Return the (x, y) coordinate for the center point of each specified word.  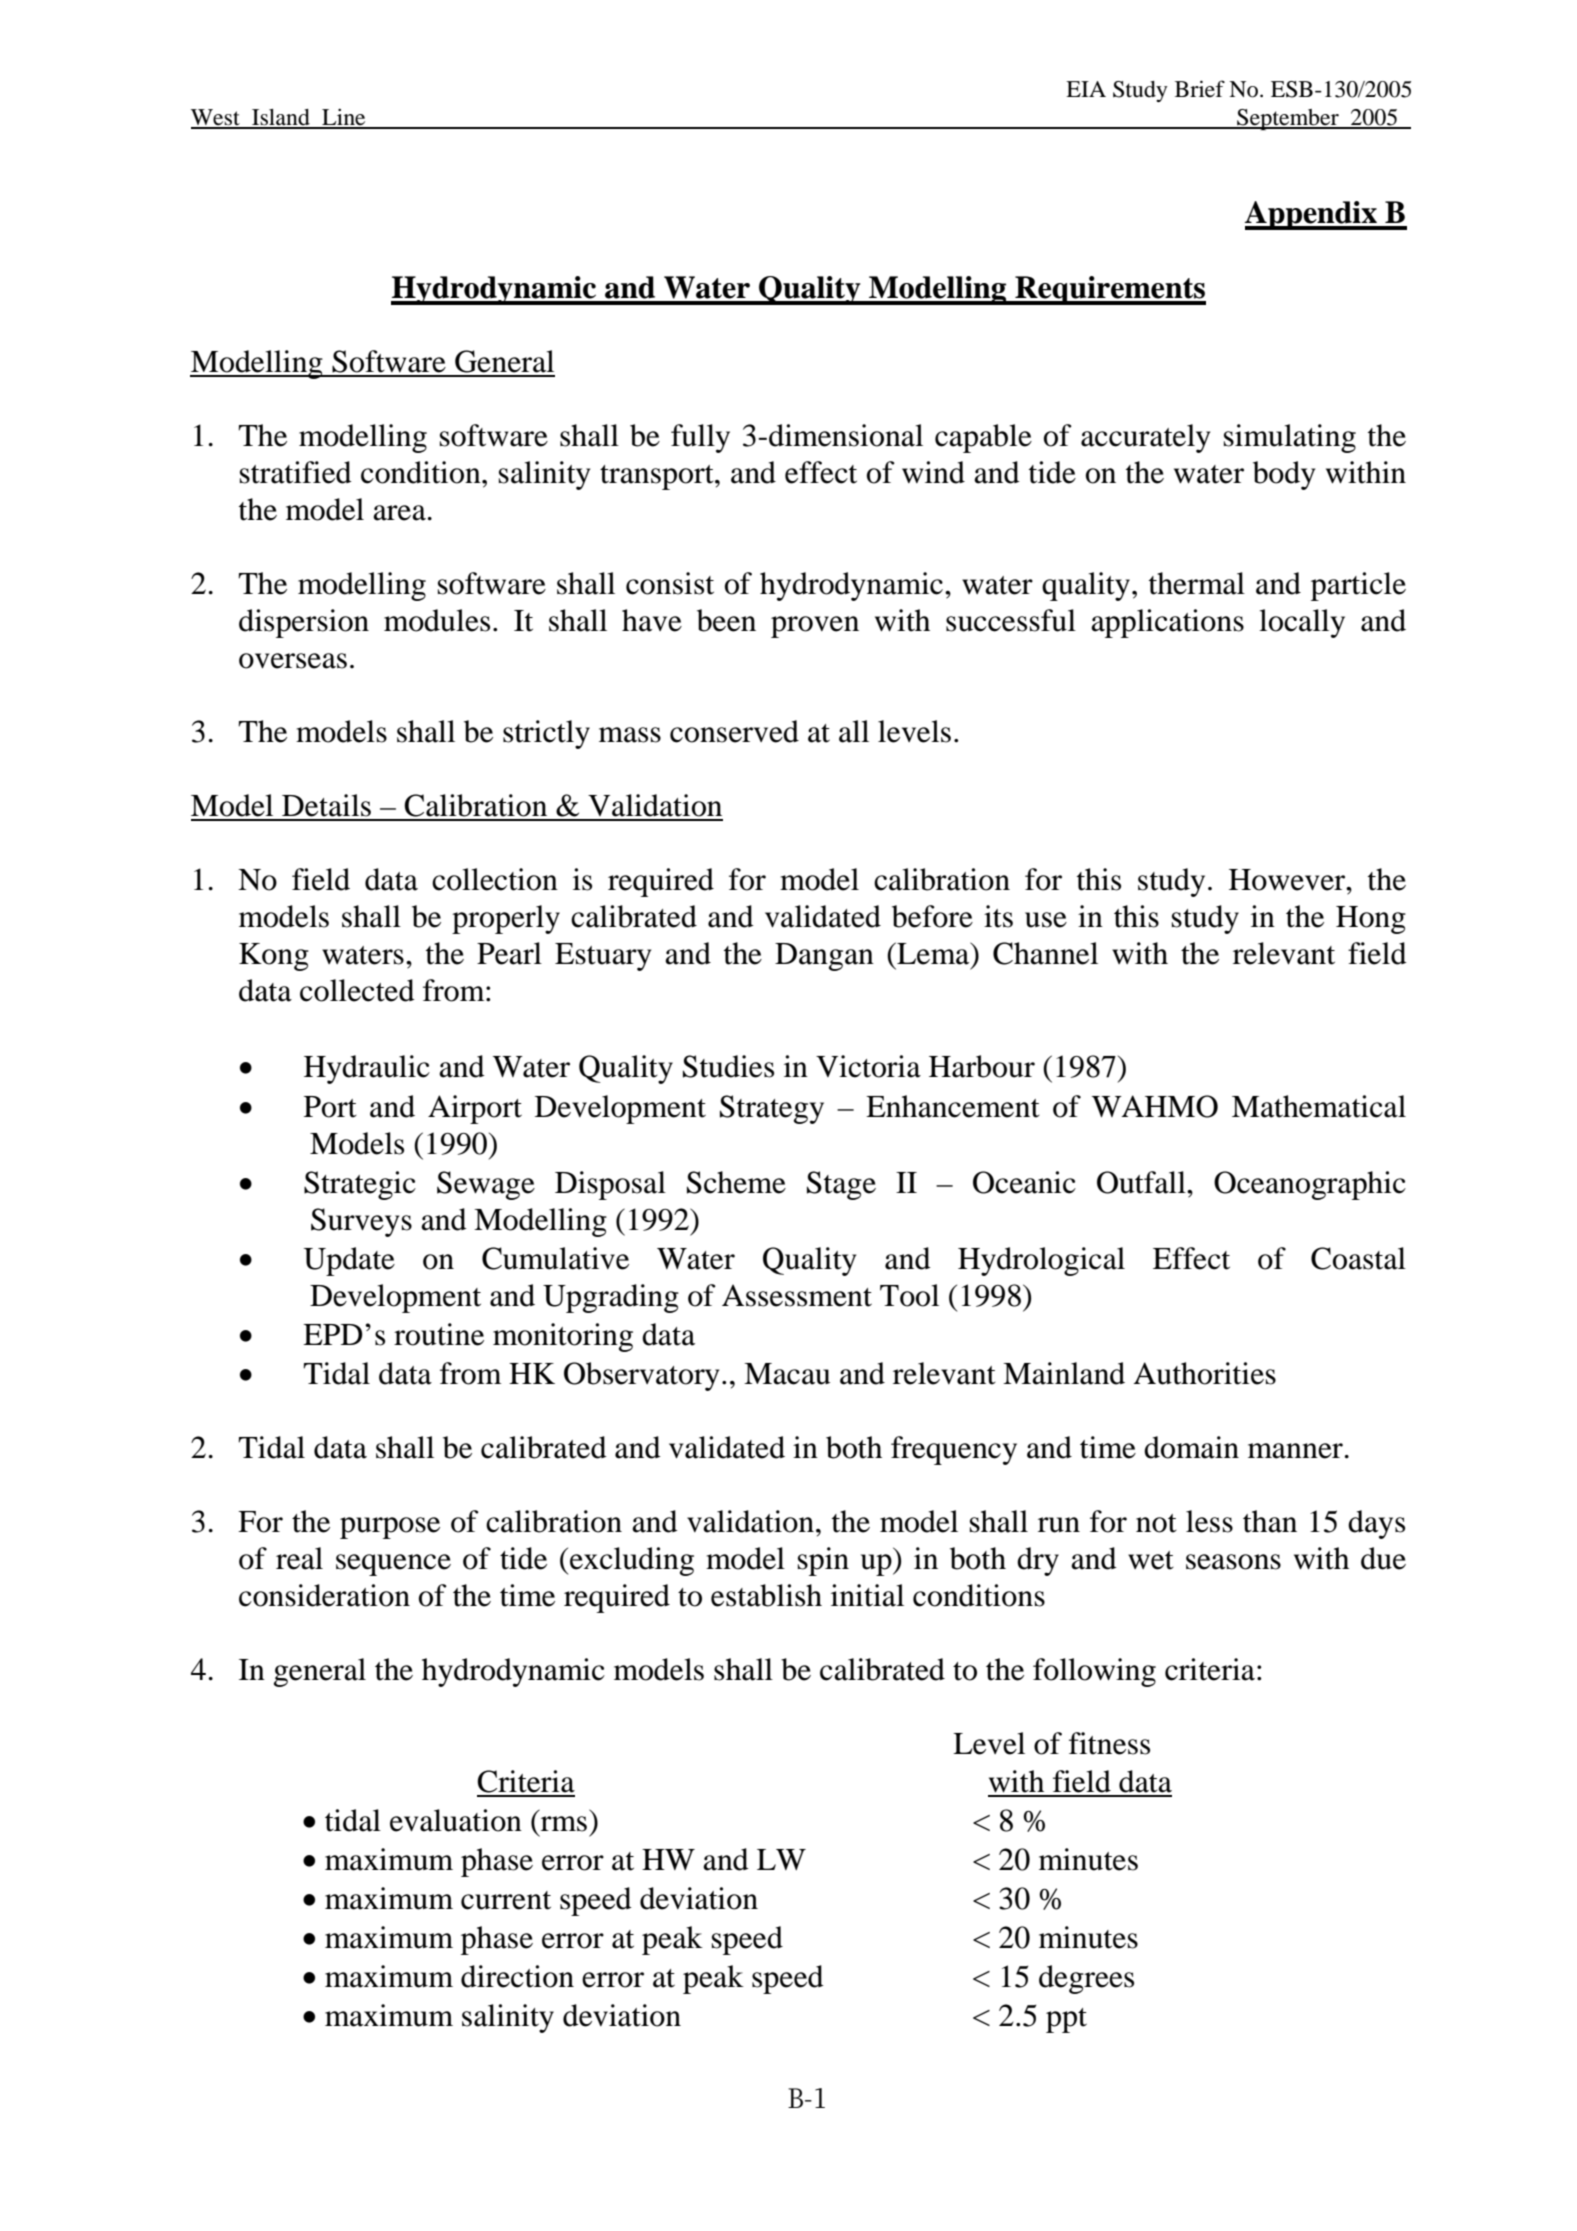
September (1288, 120)
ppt (1066, 2020)
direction (517, 1976)
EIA (1086, 89)
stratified (296, 472)
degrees (1086, 1979)
